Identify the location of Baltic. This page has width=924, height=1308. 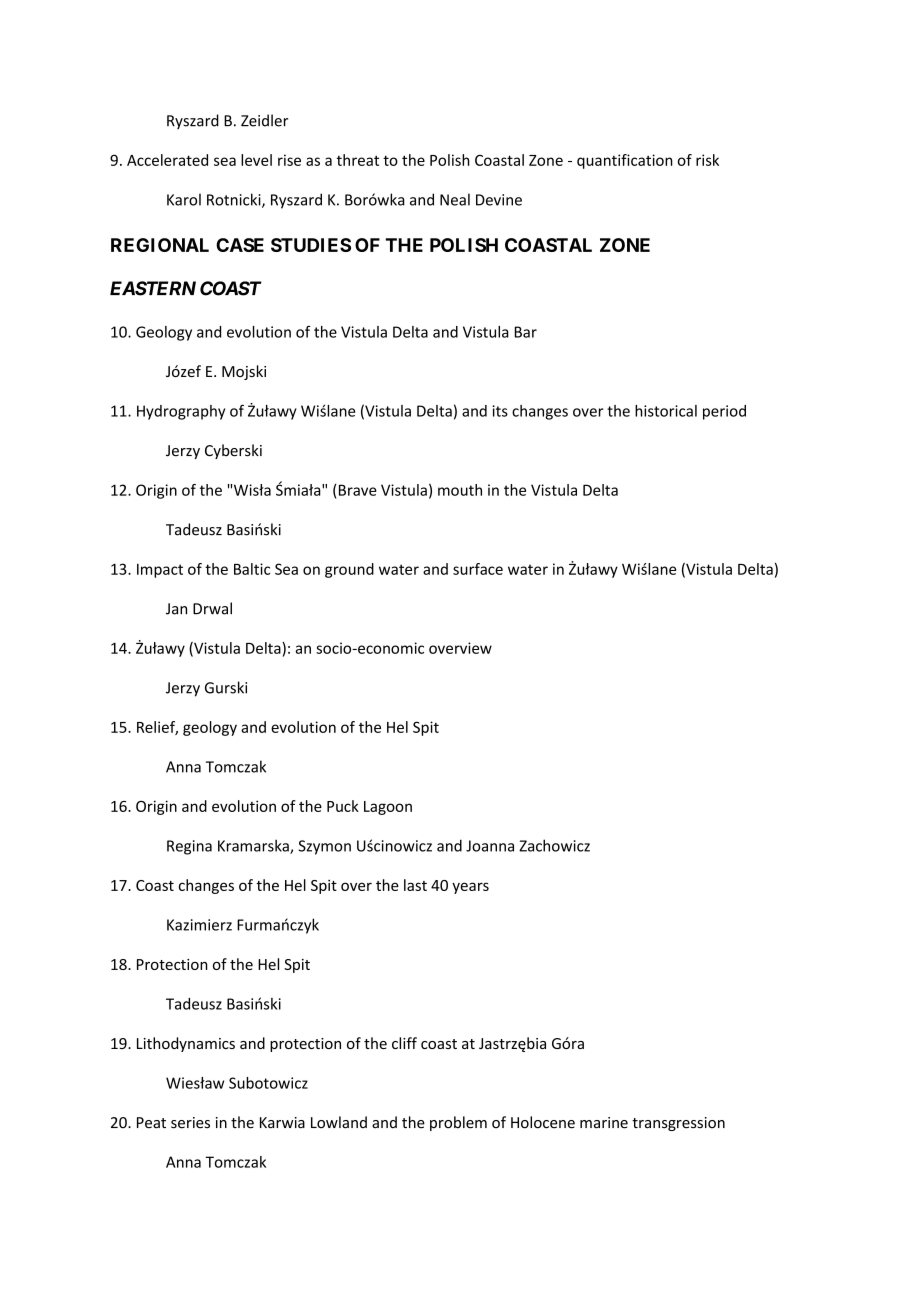
(252, 569).
